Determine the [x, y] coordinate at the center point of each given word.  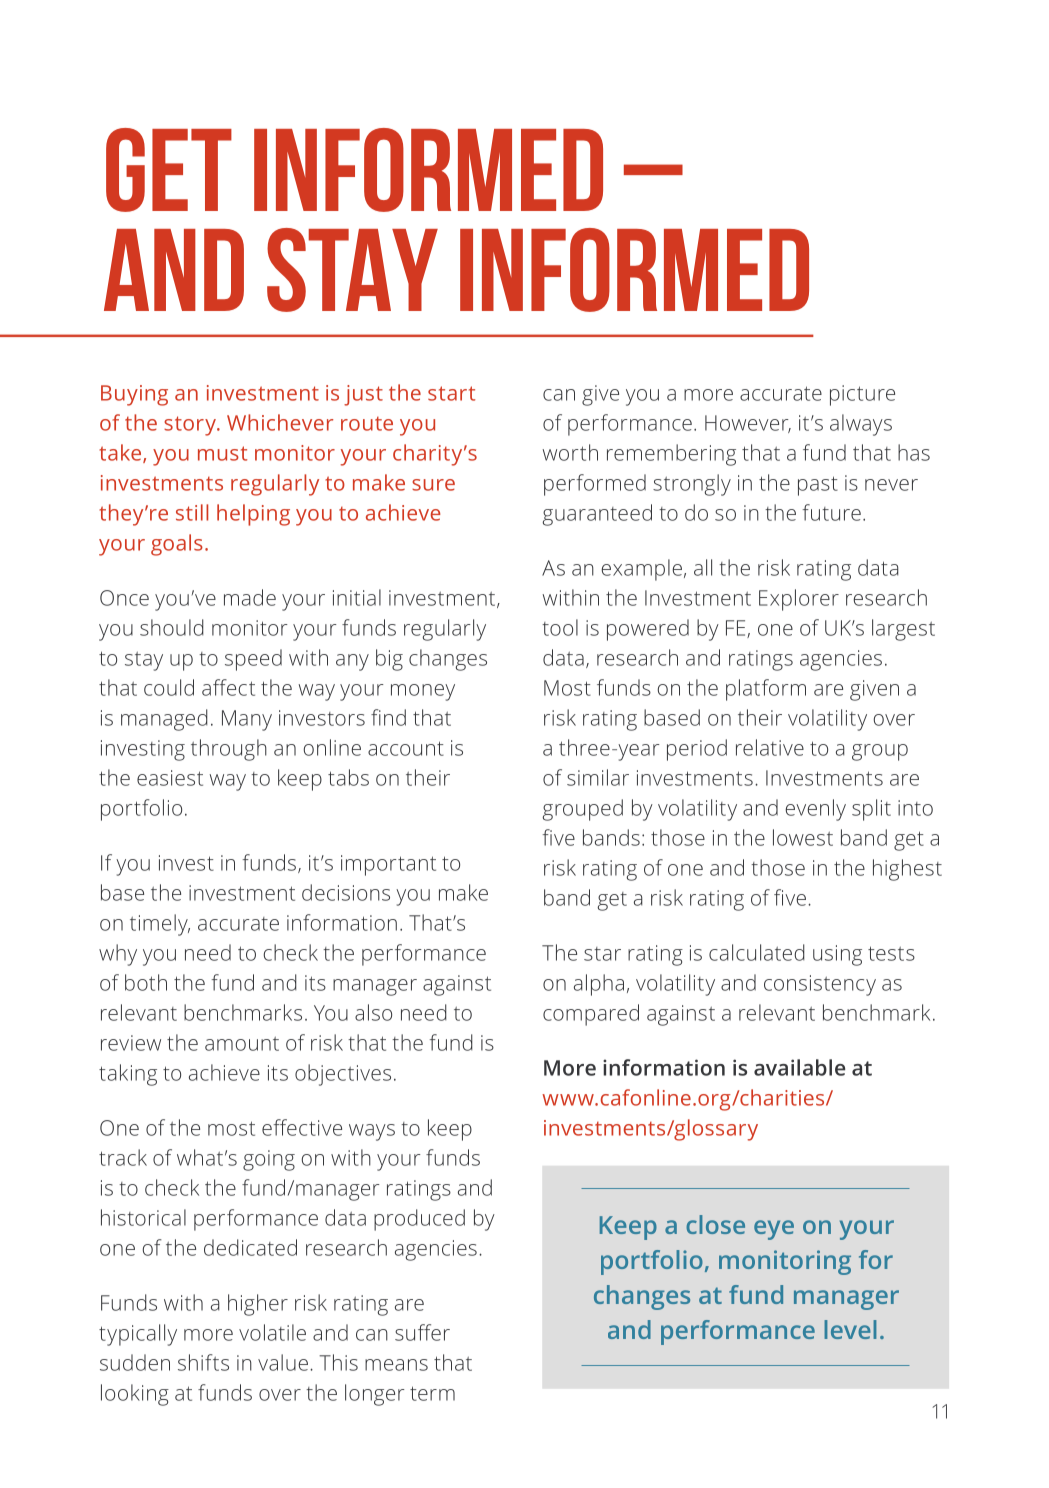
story [191, 426]
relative [770, 747]
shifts [203, 1362]
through [229, 750]
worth [570, 452]
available [799, 1067]
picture [862, 395]
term [432, 1393]
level [850, 1329]
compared [591, 1015]
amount [242, 1043]
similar [598, 777]
